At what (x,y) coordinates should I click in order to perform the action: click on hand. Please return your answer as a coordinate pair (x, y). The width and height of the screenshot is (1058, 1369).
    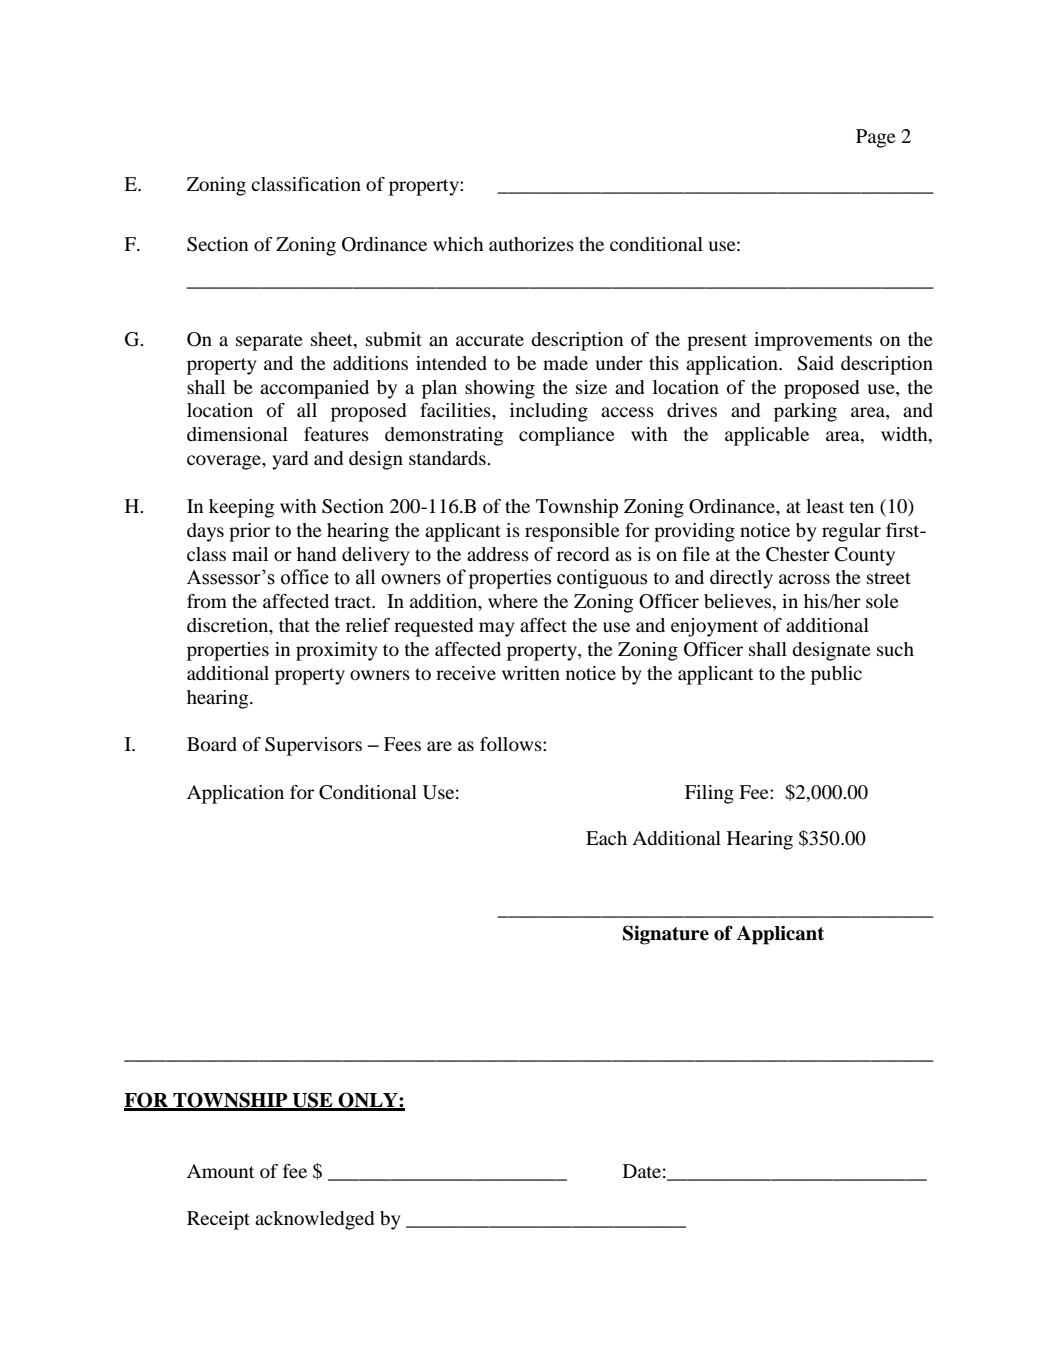
    Looking at the image, I should click on (316, 554).
